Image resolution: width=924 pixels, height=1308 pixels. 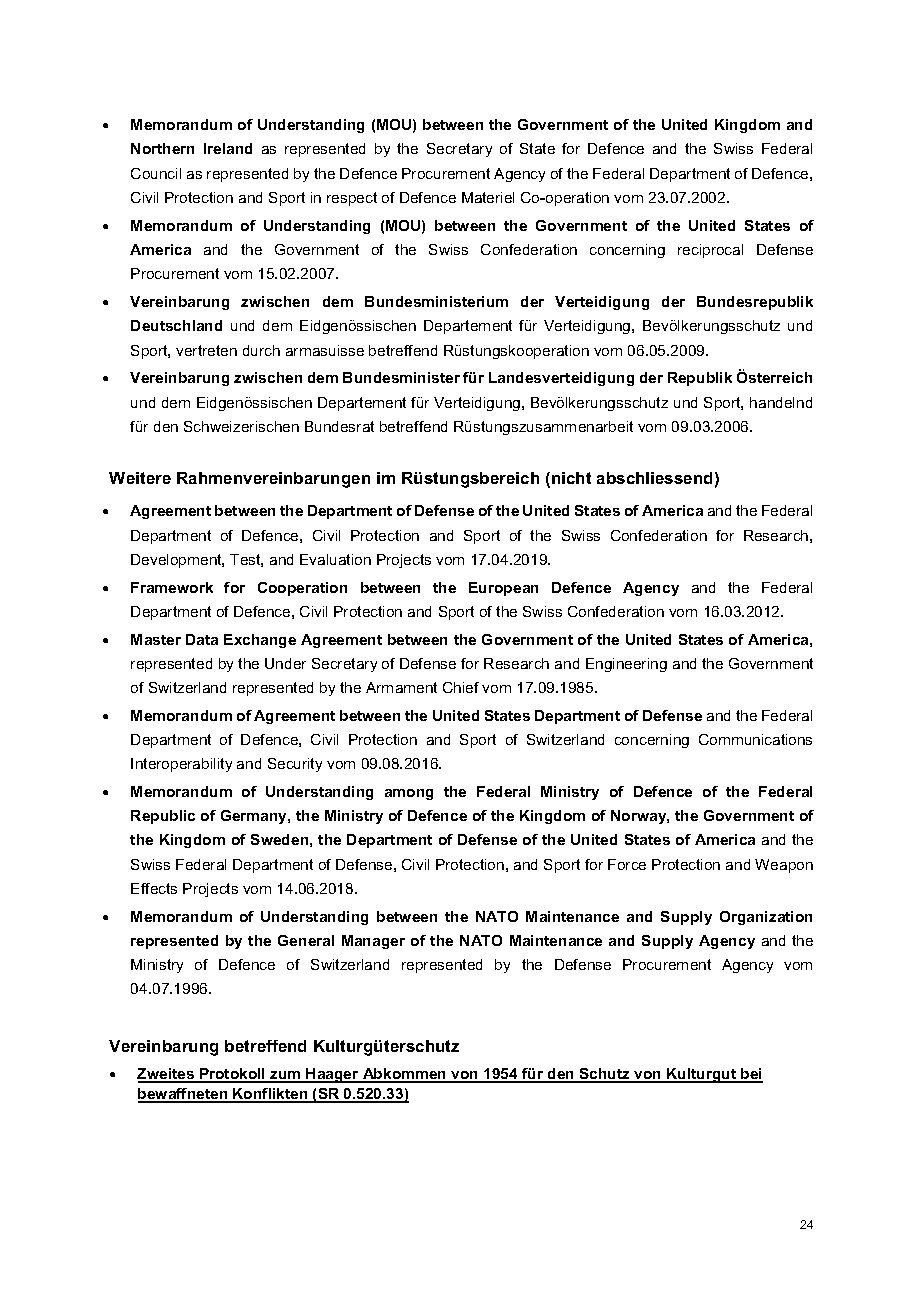 I want to click on Manager, so click(x=373, y=942).
